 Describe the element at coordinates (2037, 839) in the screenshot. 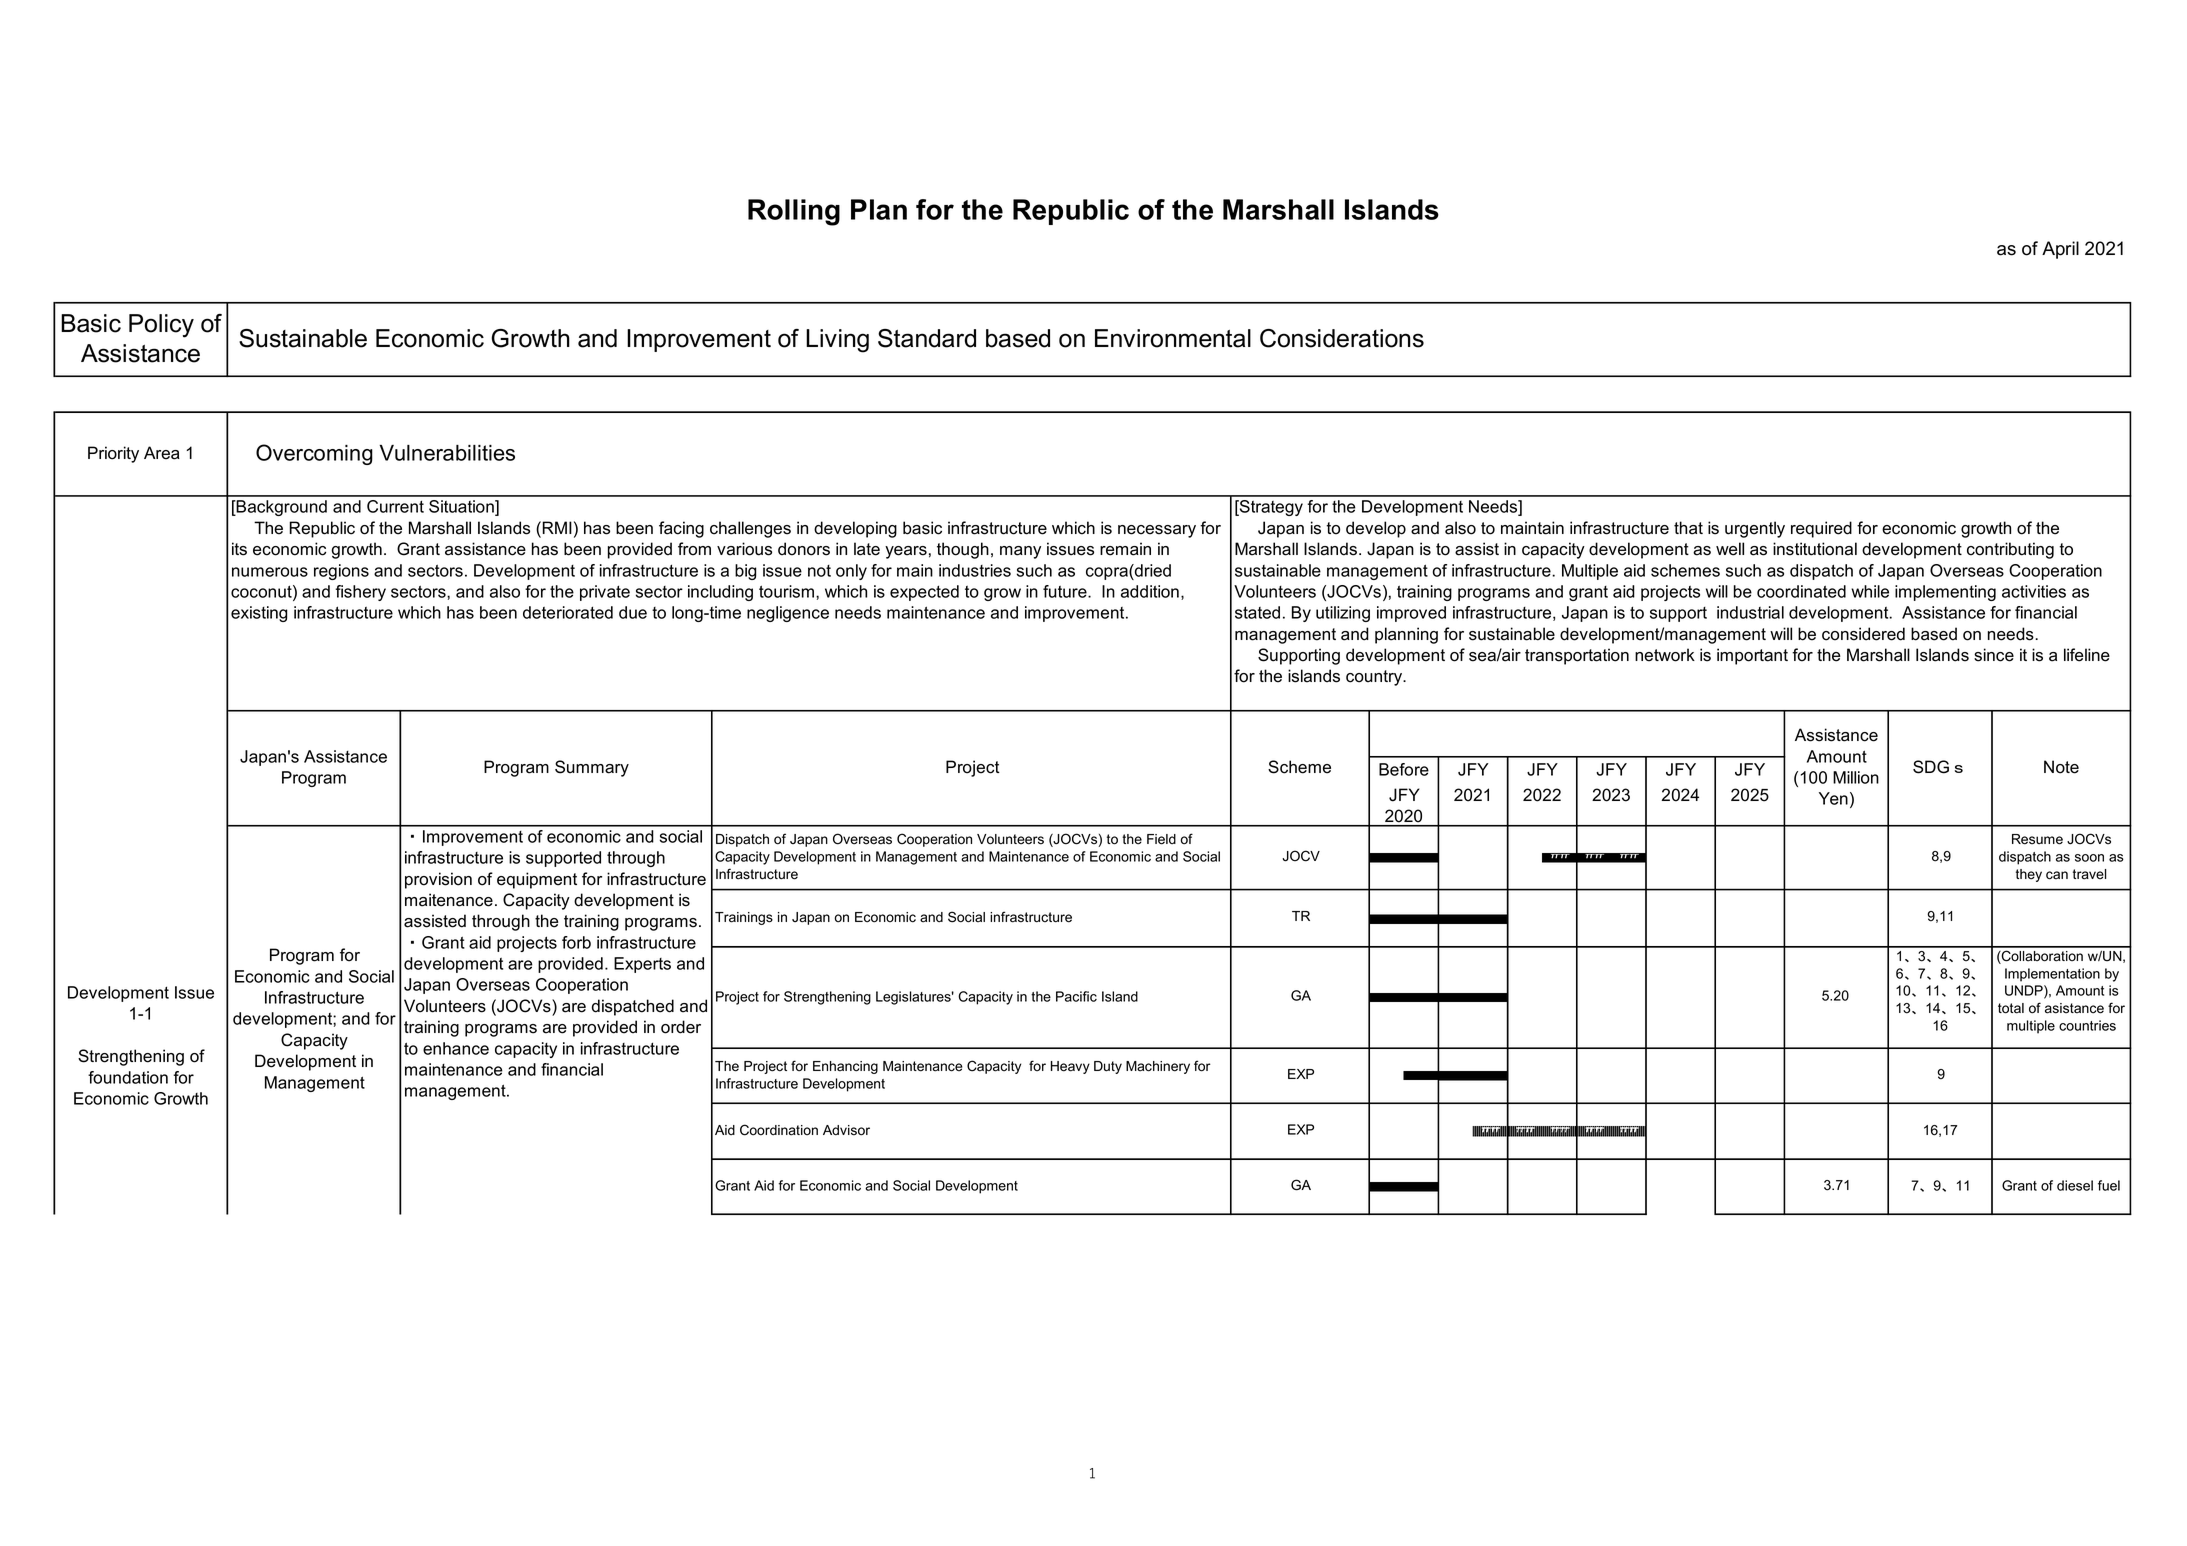

I see `Resume` at that location.
